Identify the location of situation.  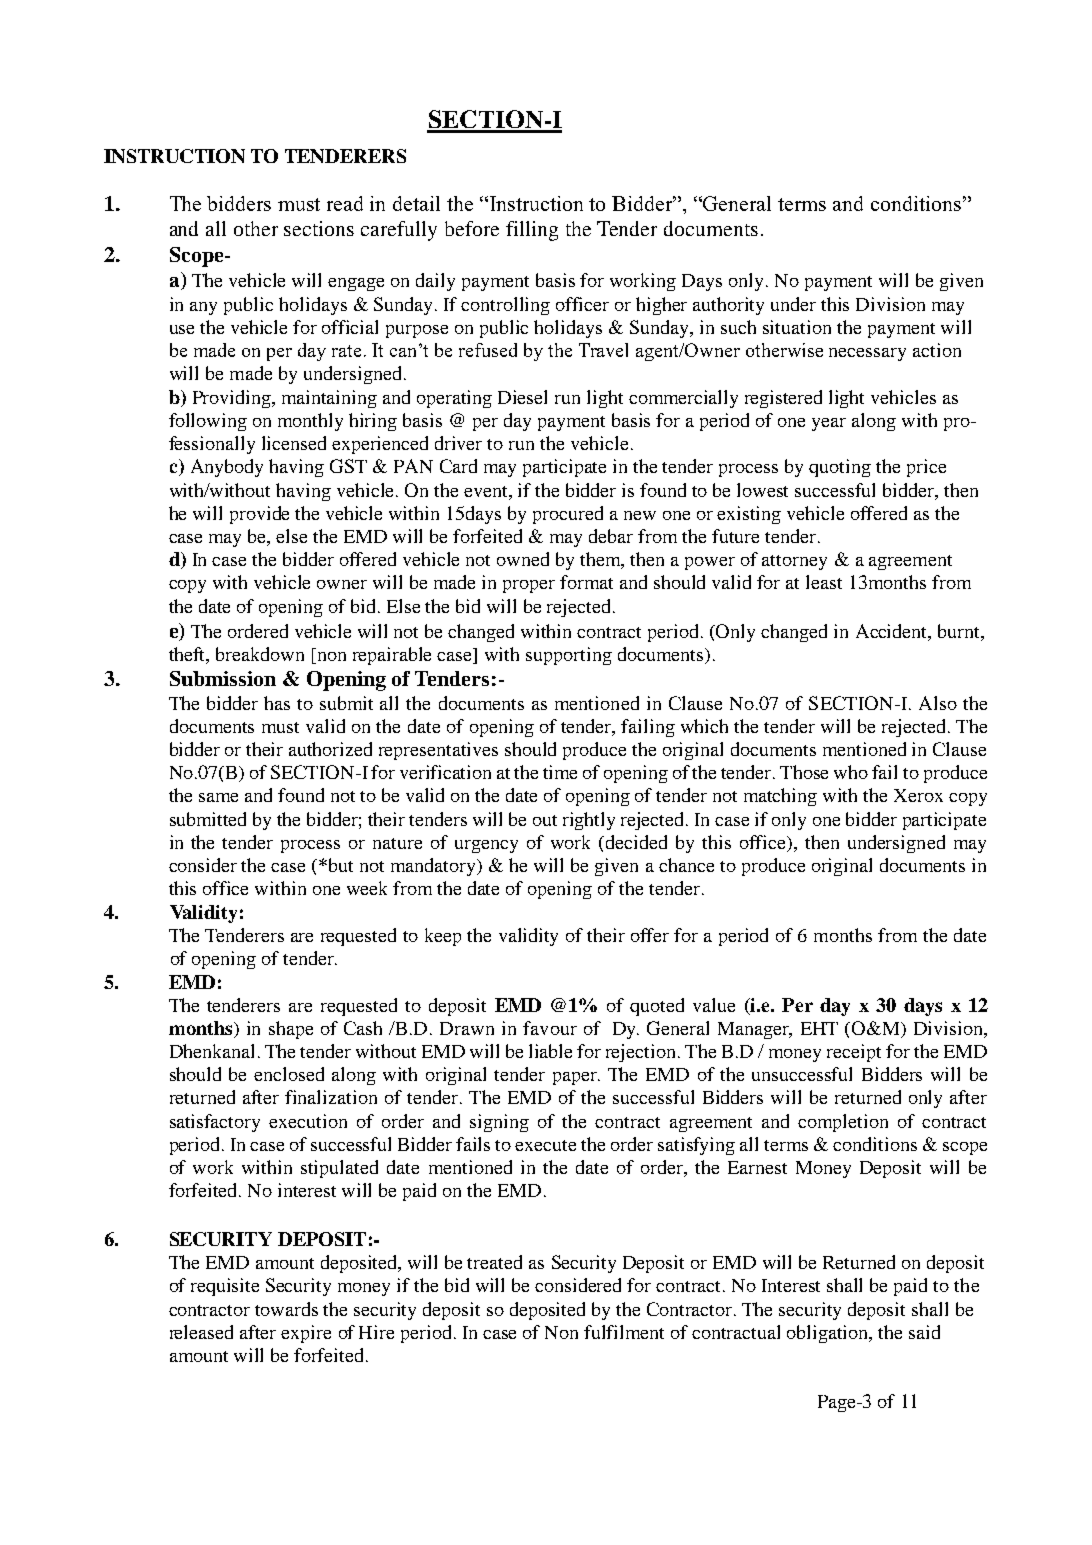
(797, 327).
